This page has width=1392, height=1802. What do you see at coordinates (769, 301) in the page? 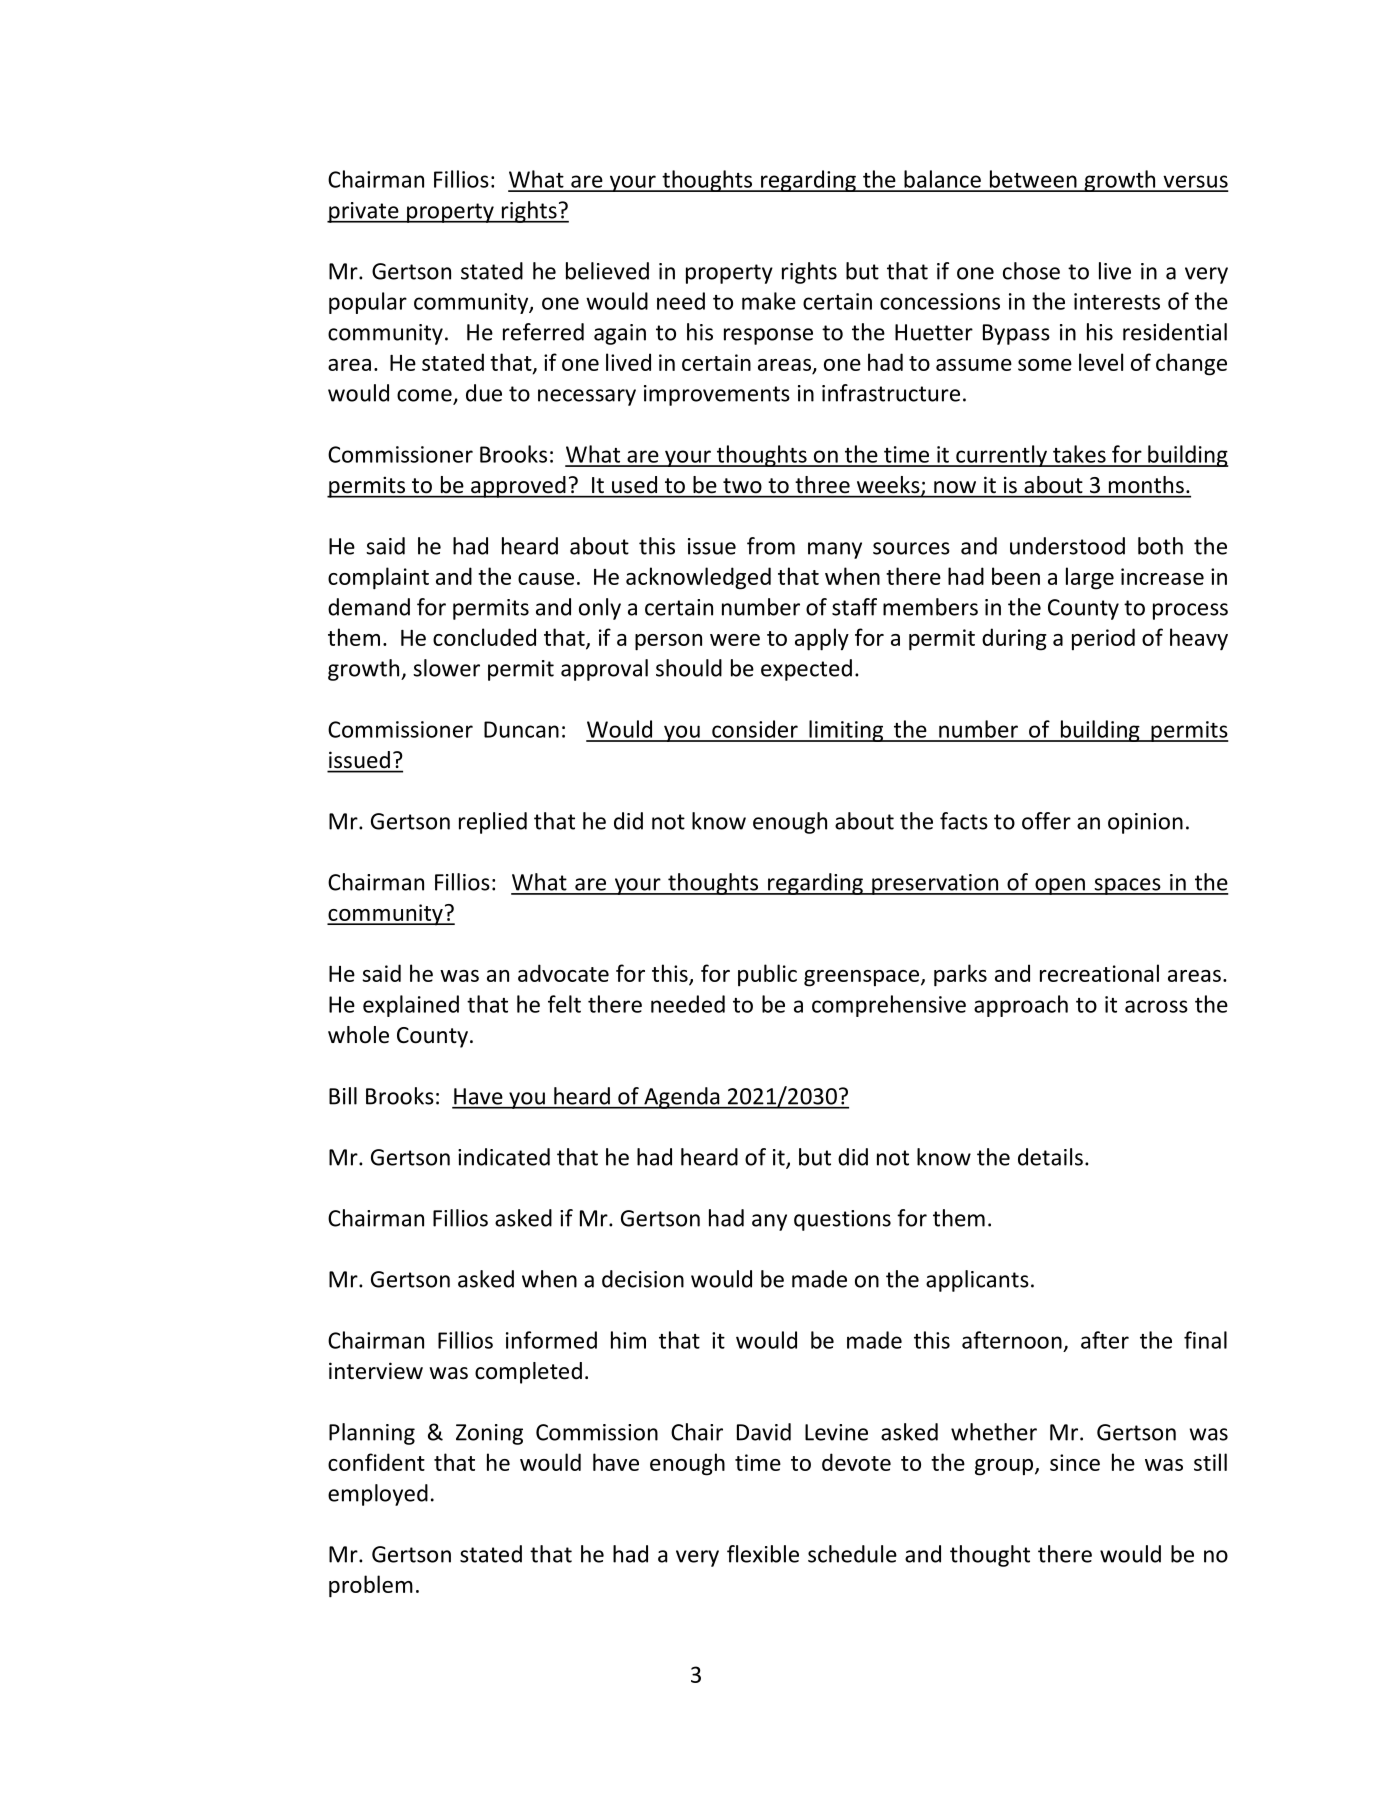
I see `make` at bounding box center [769, 301].
